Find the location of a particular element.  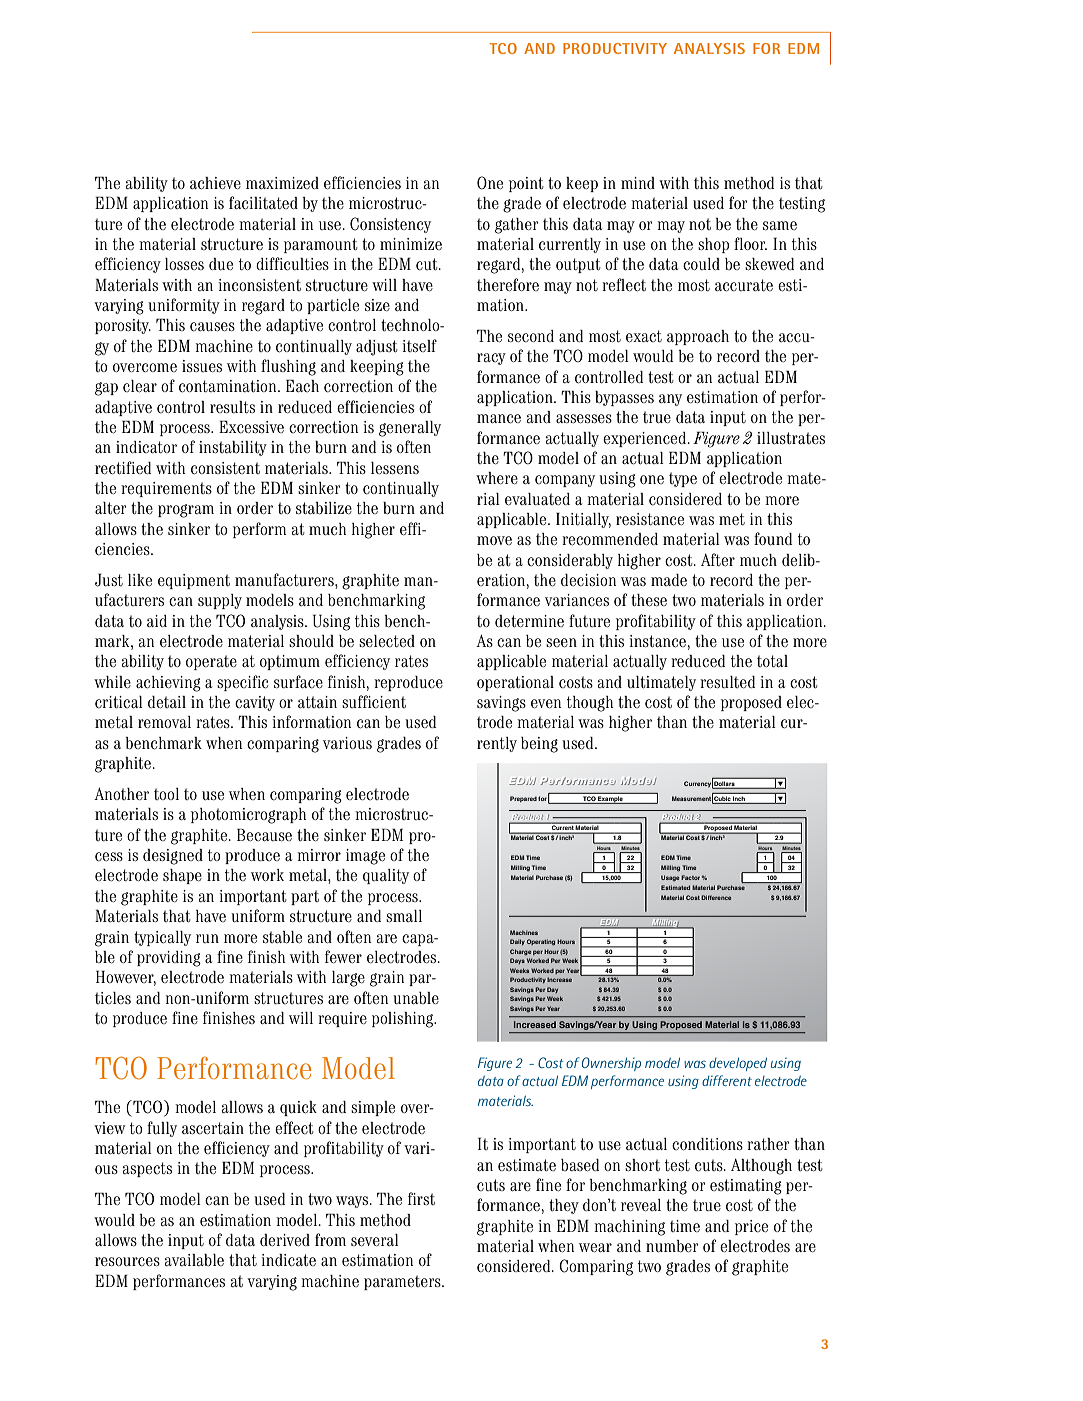

available is located at coordinates (194, 1260).
